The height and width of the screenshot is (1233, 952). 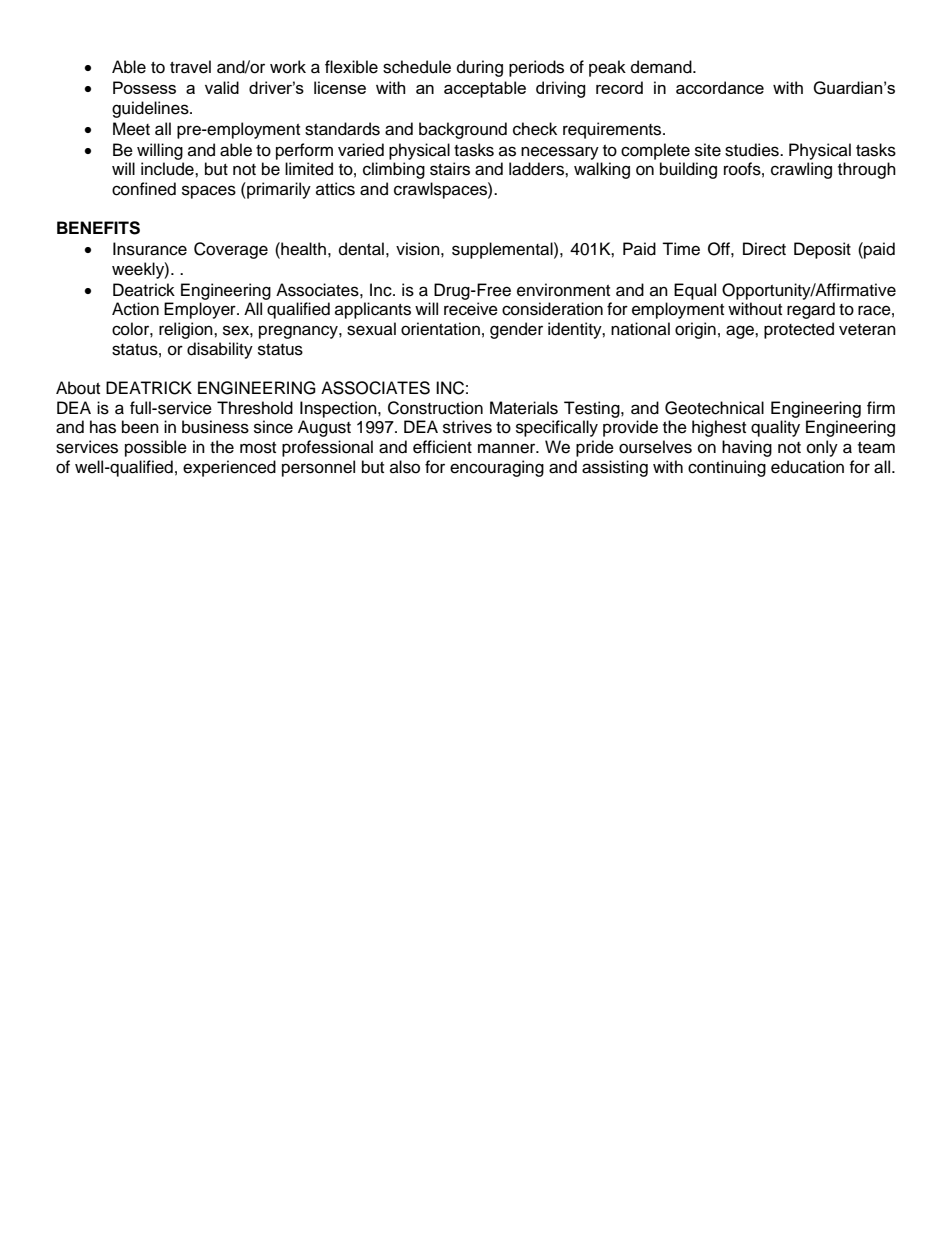 What do you see at coordinates (747, 448) in the screenshot?
I see `having` at bounding box center [747, 448].
